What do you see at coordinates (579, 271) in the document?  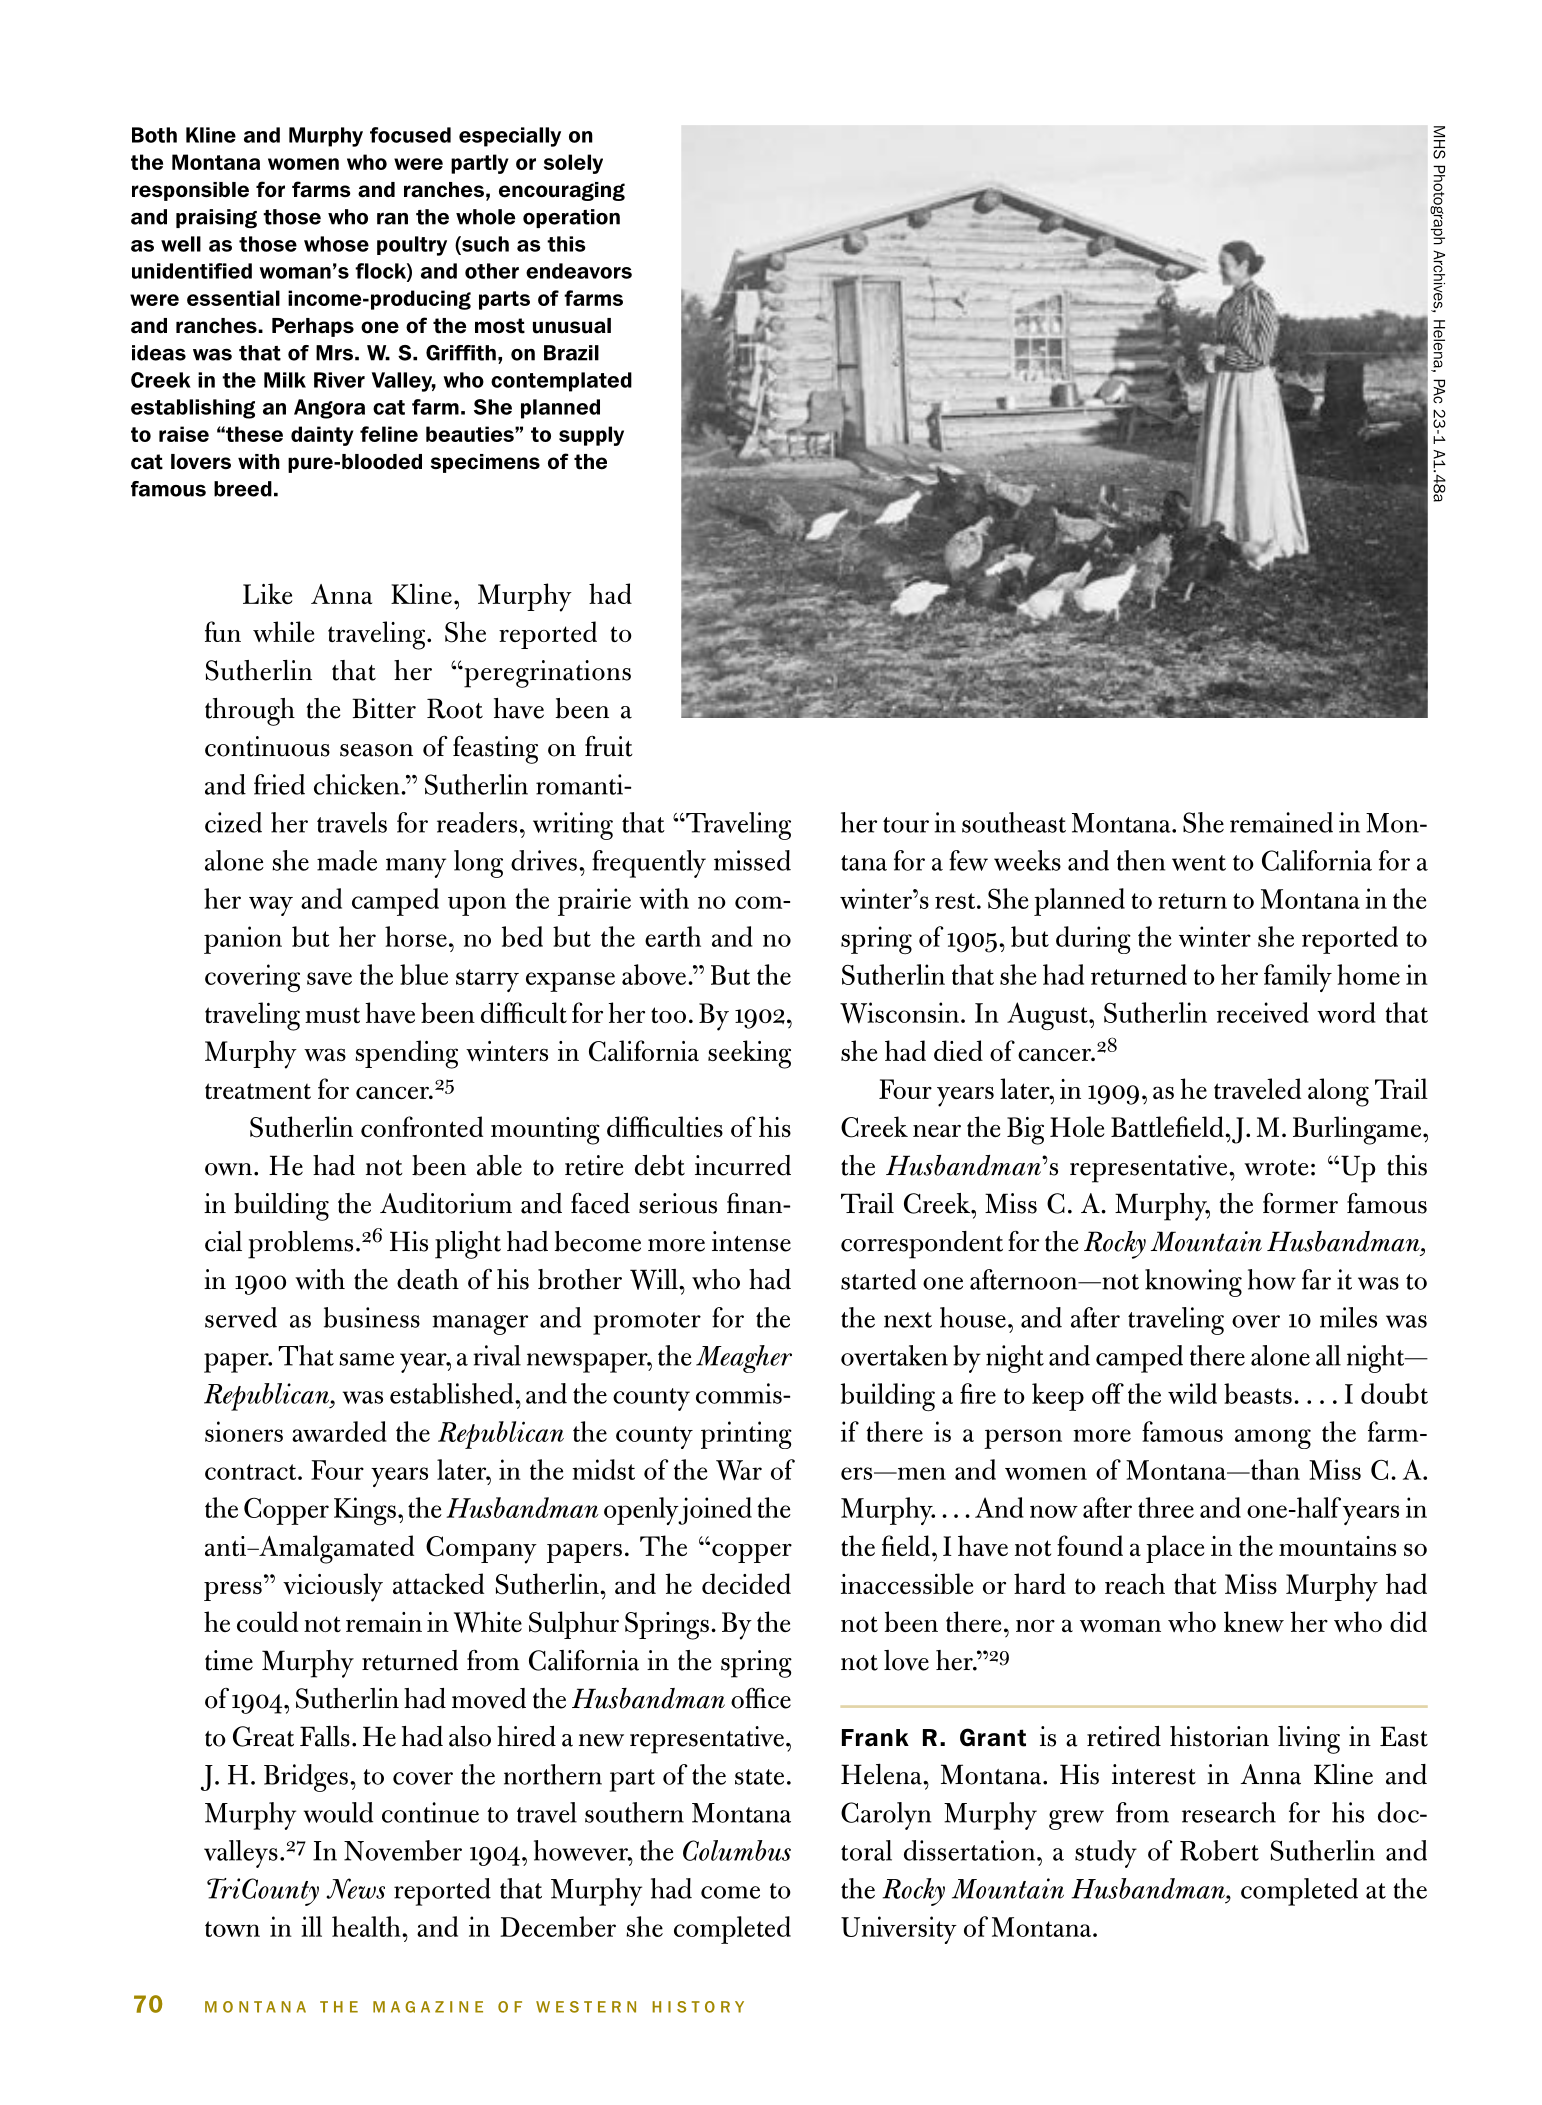 I see `endeavors` at bounding box center [579, 271].
